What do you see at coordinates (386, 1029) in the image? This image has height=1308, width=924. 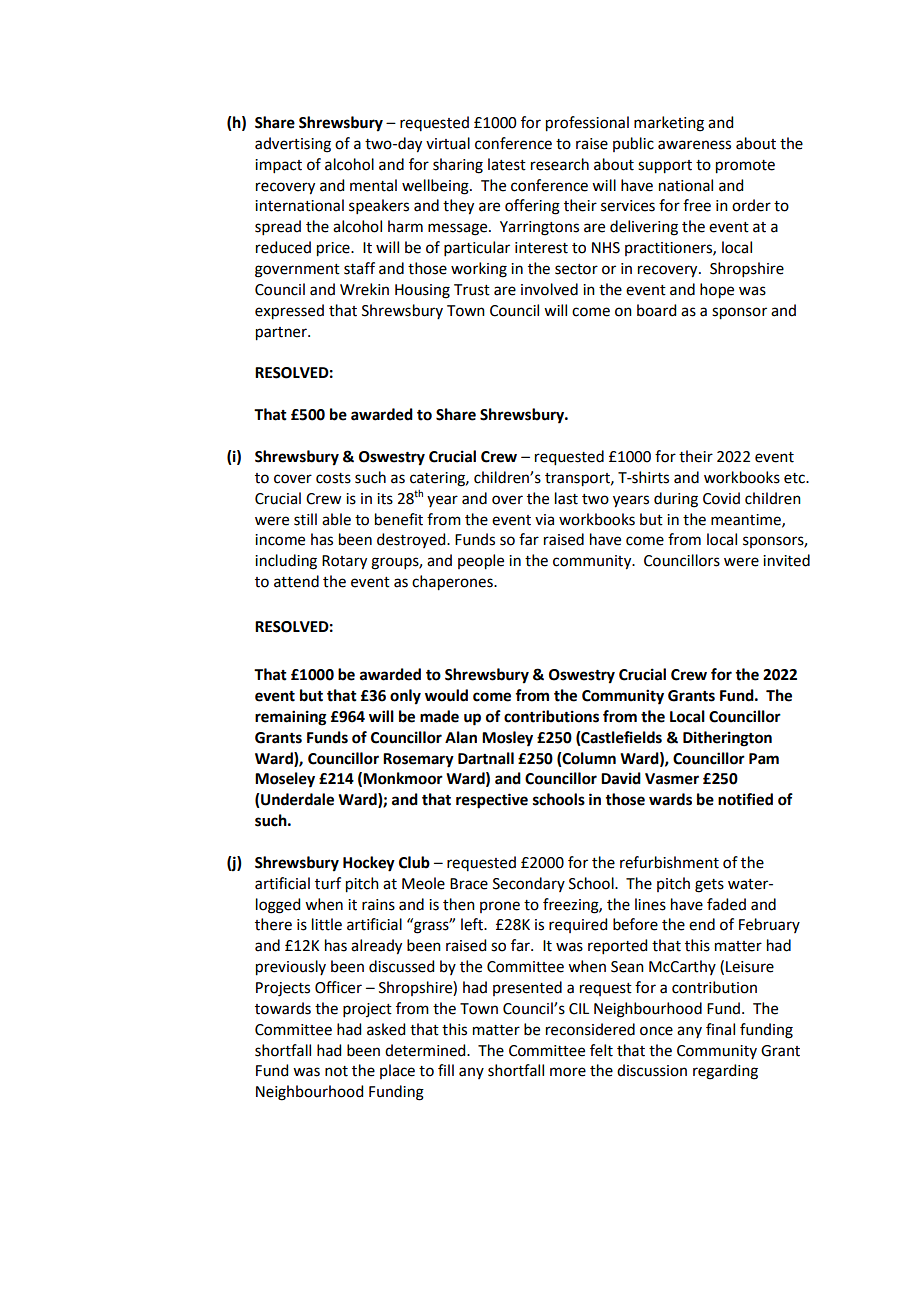 I see `asked` at bounding box center [386, 1029].
